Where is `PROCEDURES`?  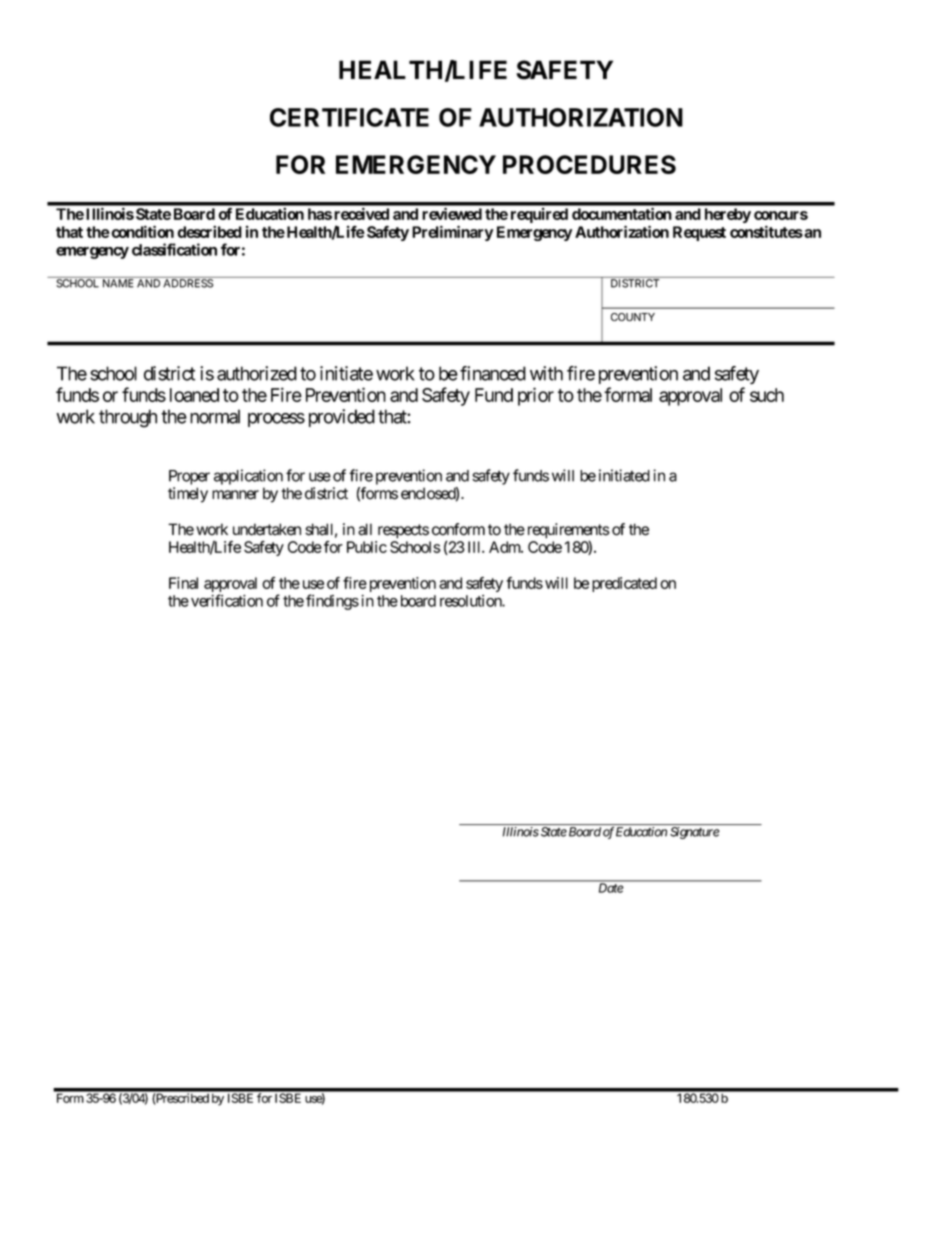
PROCEDURES is located at coordinates (589, 164).
